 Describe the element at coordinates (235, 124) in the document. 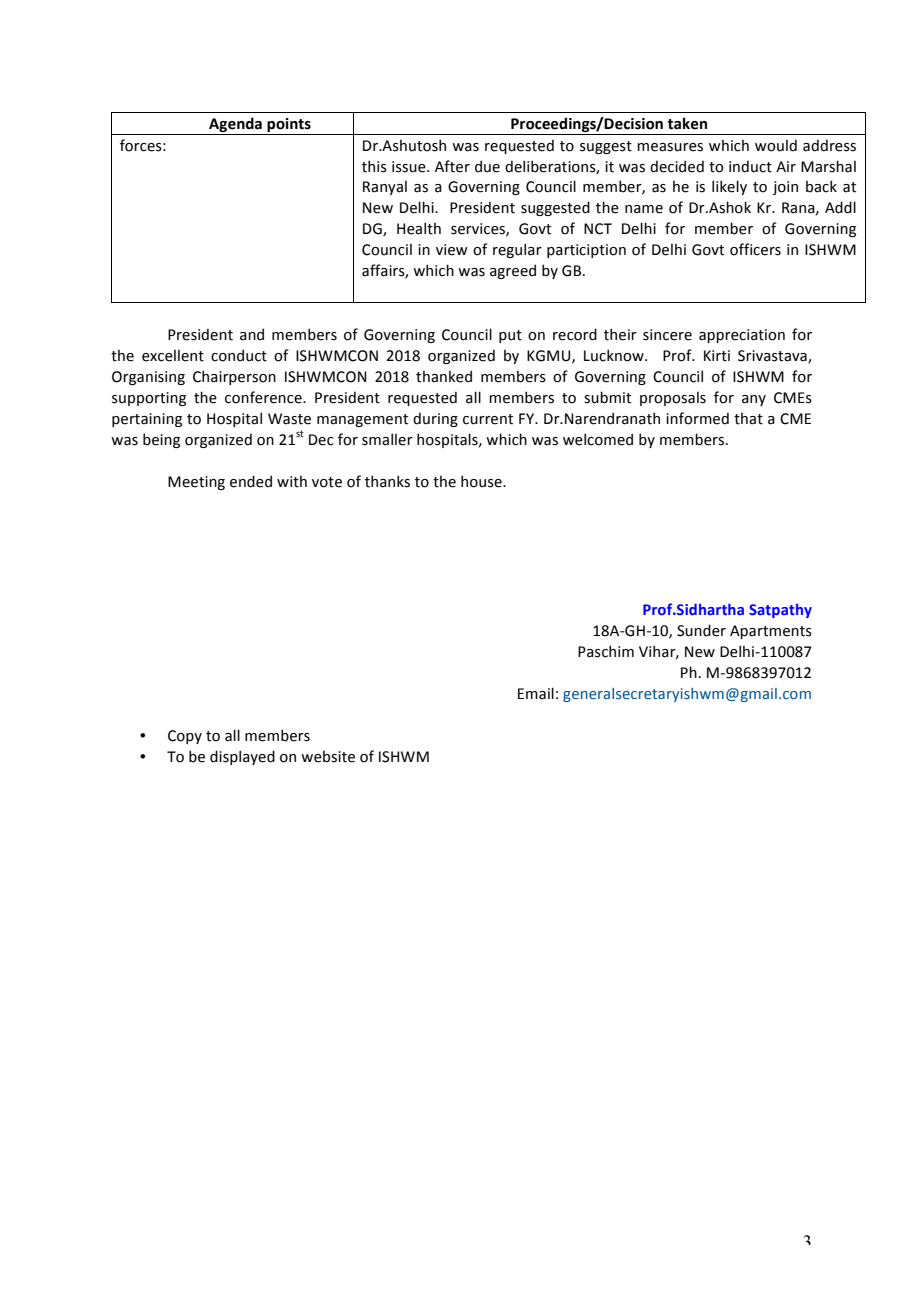

I see `Agenda` at that location.
